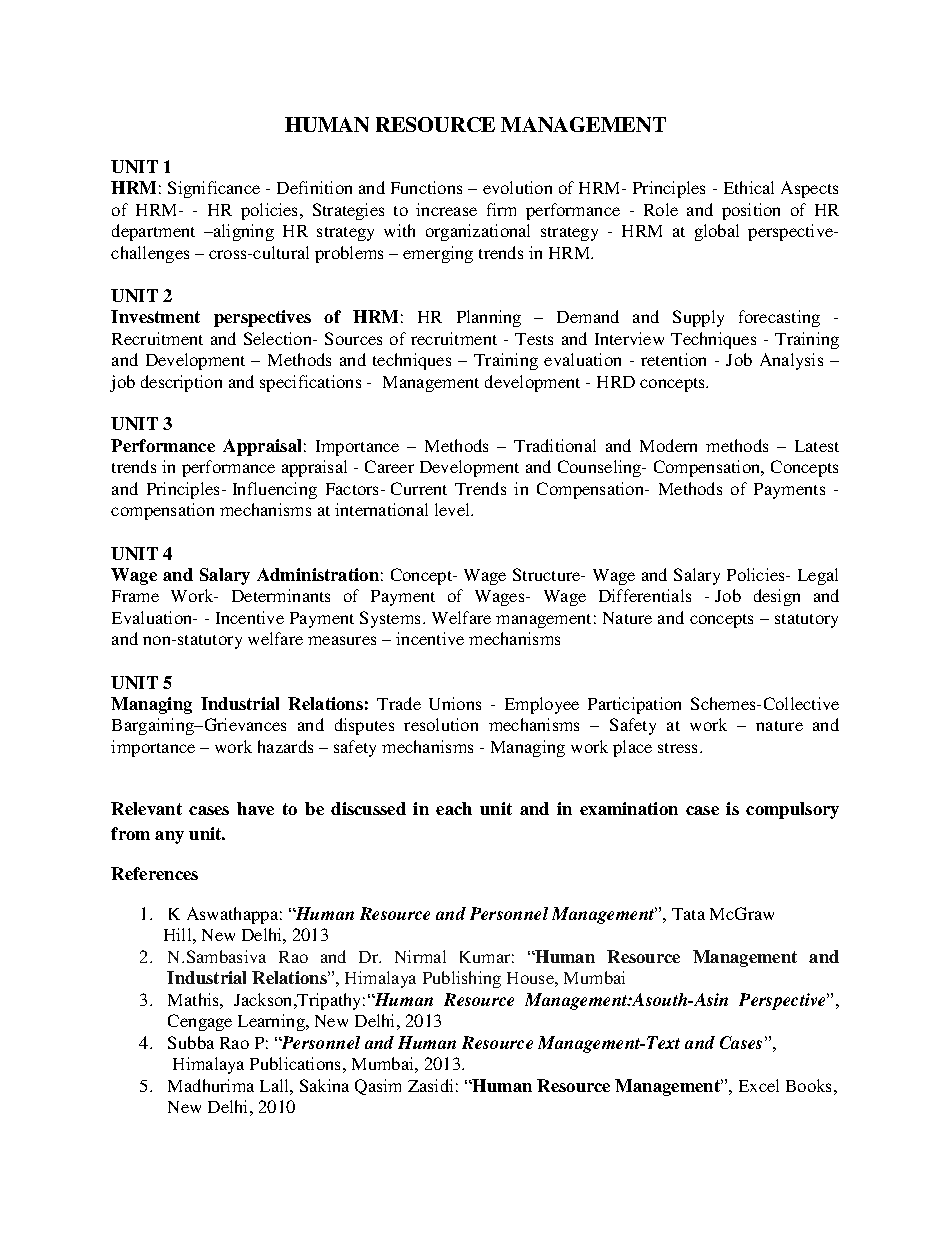  I want to click on level, so click(454, 509).
